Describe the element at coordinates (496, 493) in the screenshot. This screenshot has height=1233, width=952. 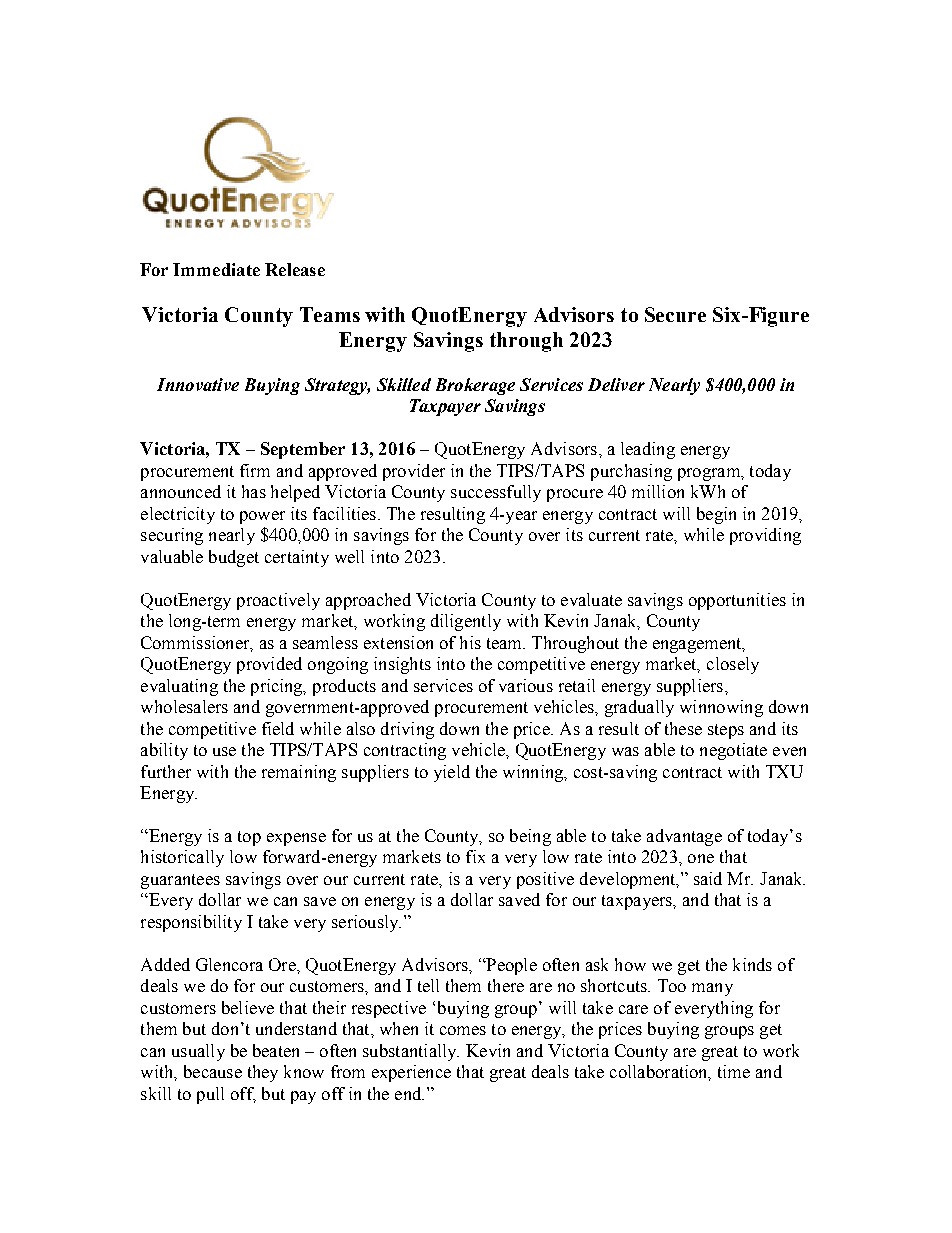
I see `successfully` at that location.
